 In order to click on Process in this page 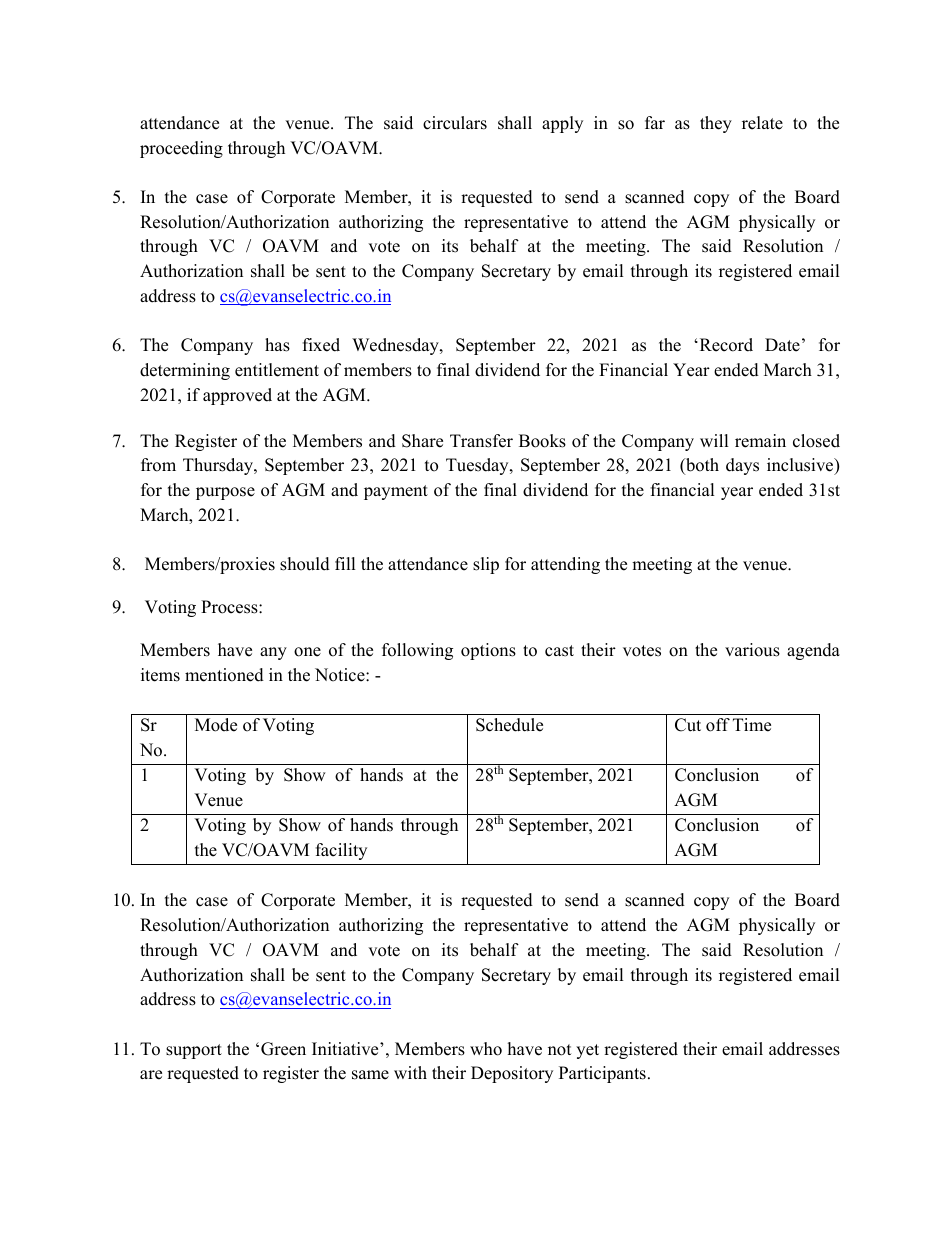, I will do `click(230, 607)`.
